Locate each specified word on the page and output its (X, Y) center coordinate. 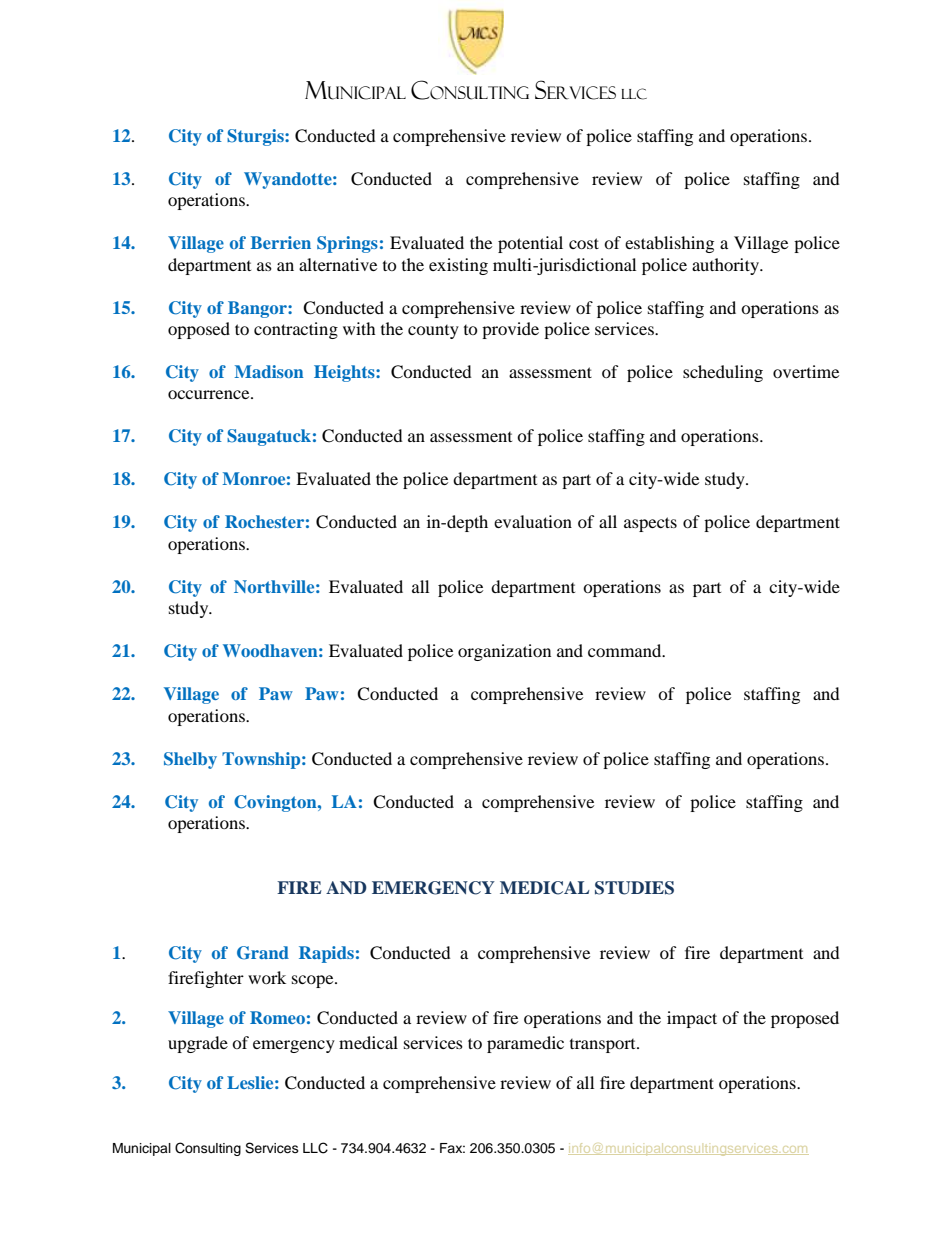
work (267, 977)
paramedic (525, 1044)
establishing (669, 244)
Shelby (190, 760)
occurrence (210, 394)
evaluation (533, 521)
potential (530, 244)
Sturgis (256, 137)
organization (504, 652)
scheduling (723, 373)
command (626, 650)
